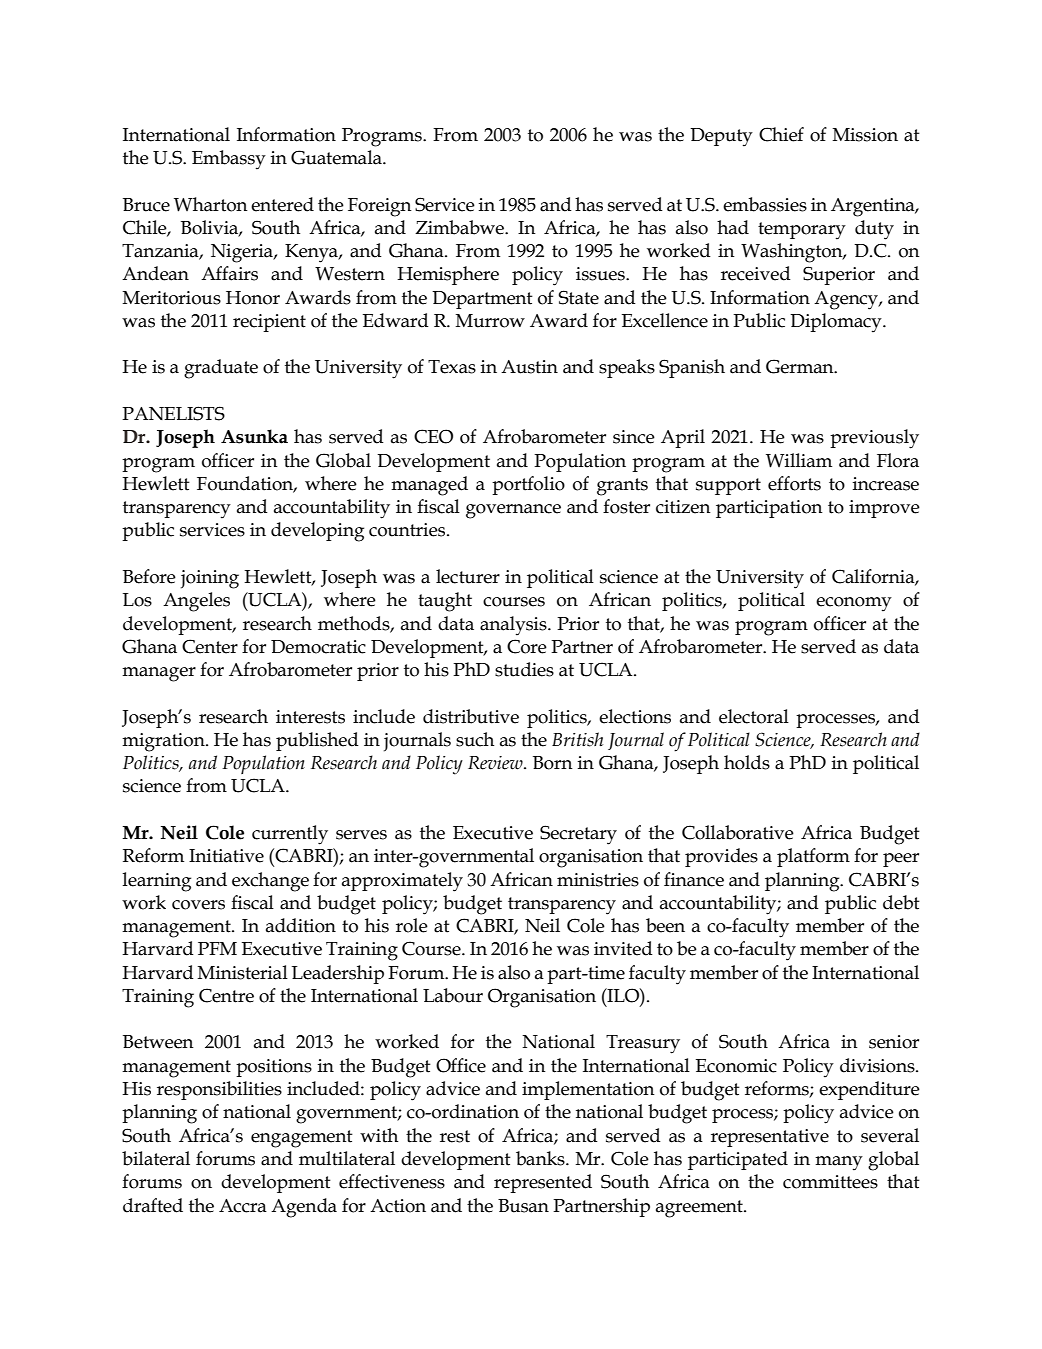 Image resolution: width=1042 pixels, height=1349 pixels. I want to click on bilateral, so click(156, 1158).
